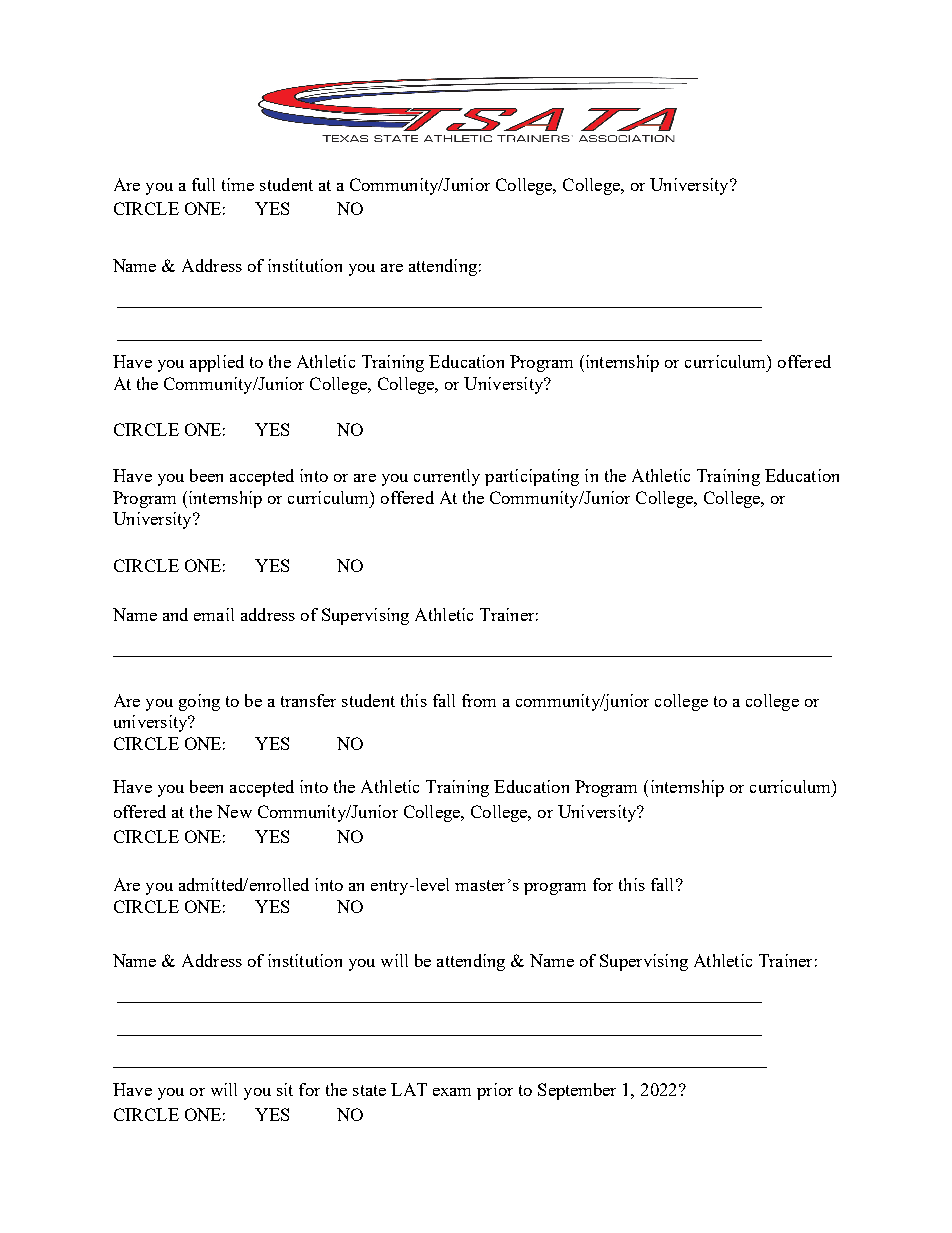 This image has height=1233, width=952. What do you see at coordinates (479, 700) in the image?
I see `from` at bounding box center [479, 700].
